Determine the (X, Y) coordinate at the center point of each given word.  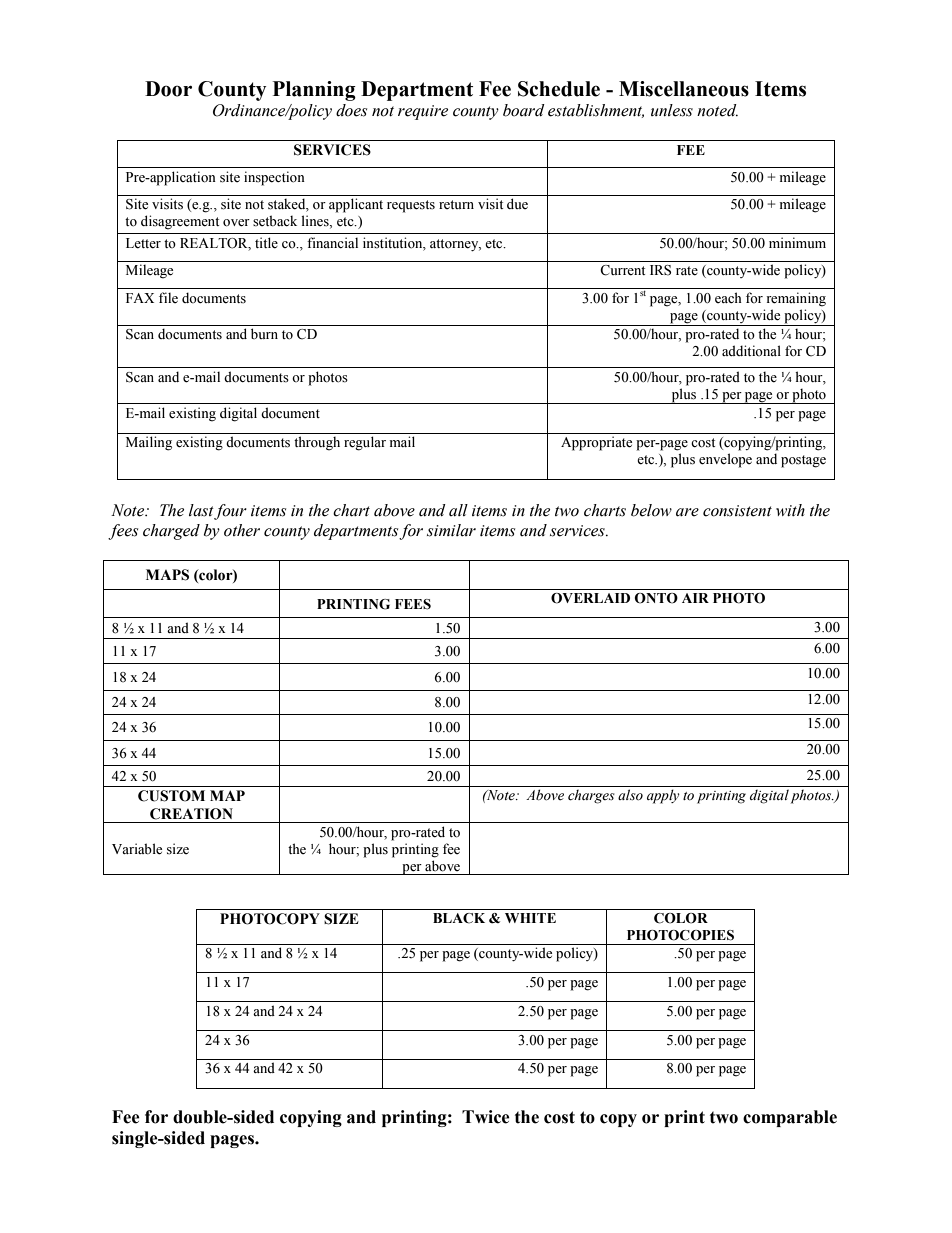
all (458, 510)
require (423, 112)
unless (672, 110)
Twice (486, 1117)
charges (591, 796)
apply (663, 796)
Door (168, 89)
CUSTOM (171, 796)
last (202, 511)
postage (803, 461)
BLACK (459, 918)
